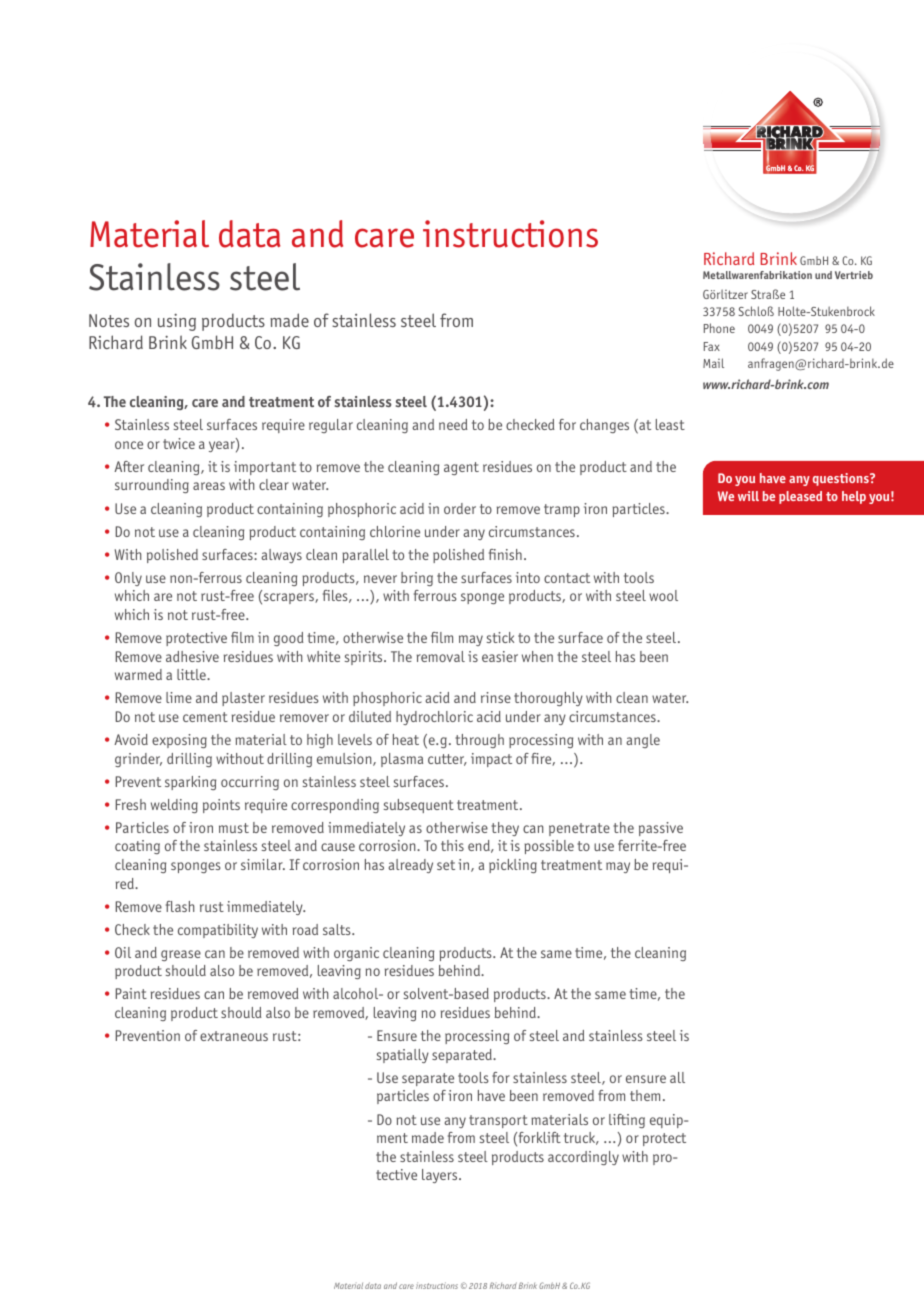  I want to click on need, so click(453, 424).
